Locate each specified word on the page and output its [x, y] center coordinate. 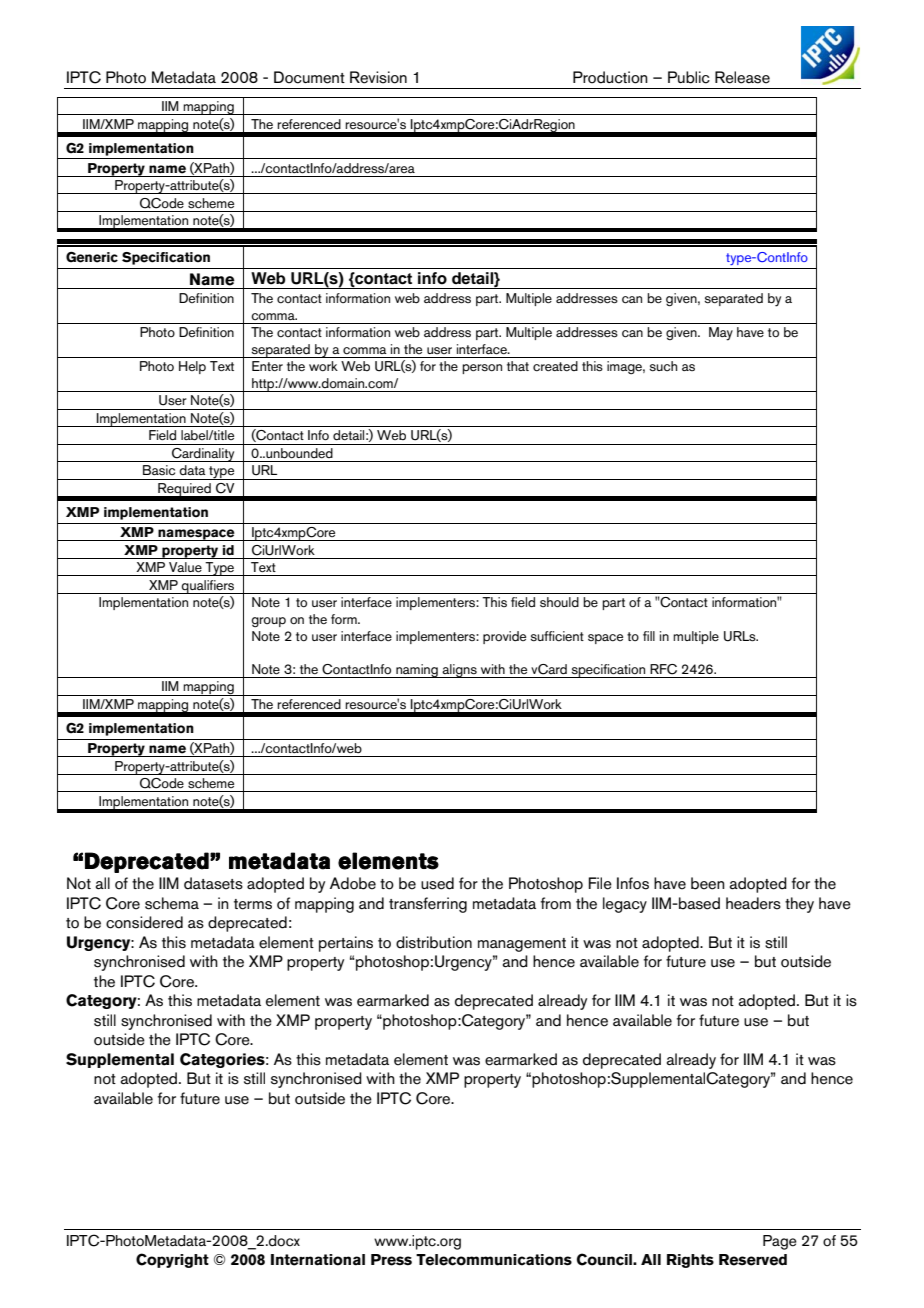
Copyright [172, 1260]
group [268, 622]
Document [309, 77]
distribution [434, 942]
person [482, 369]
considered [144, 922]
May [721, 334]
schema [172, 903]
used [437, 883]
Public [689, 77]
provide [504, 637]
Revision [378, 77]
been [708, 883]
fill [649, 636]
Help [192, 367]
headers [753, 903]
